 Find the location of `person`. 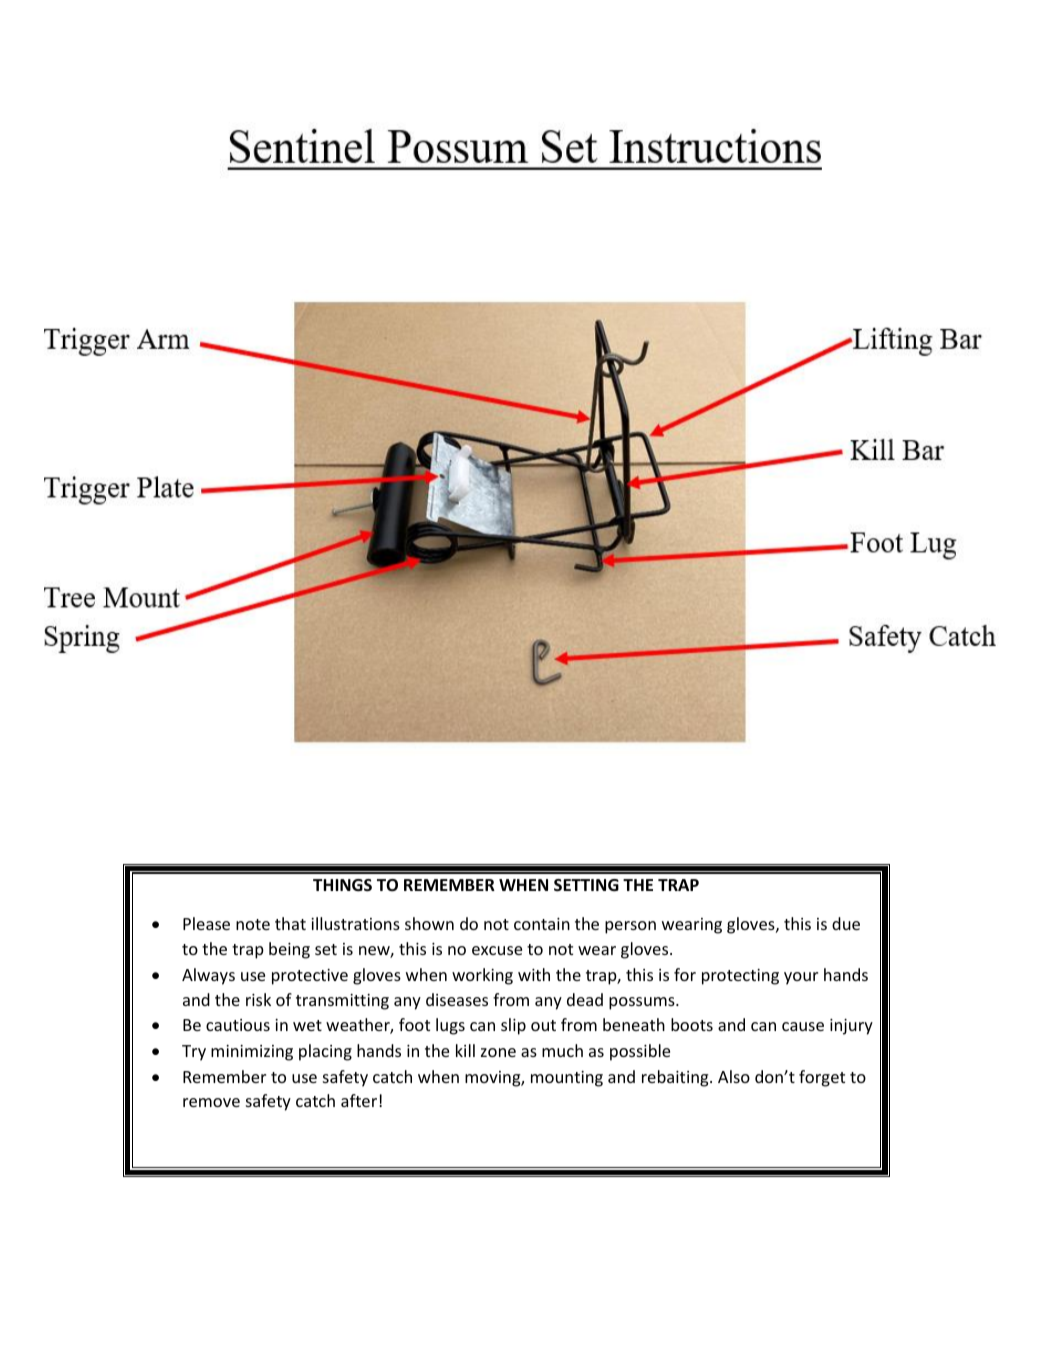

person is located at coordinates (630, 927).
